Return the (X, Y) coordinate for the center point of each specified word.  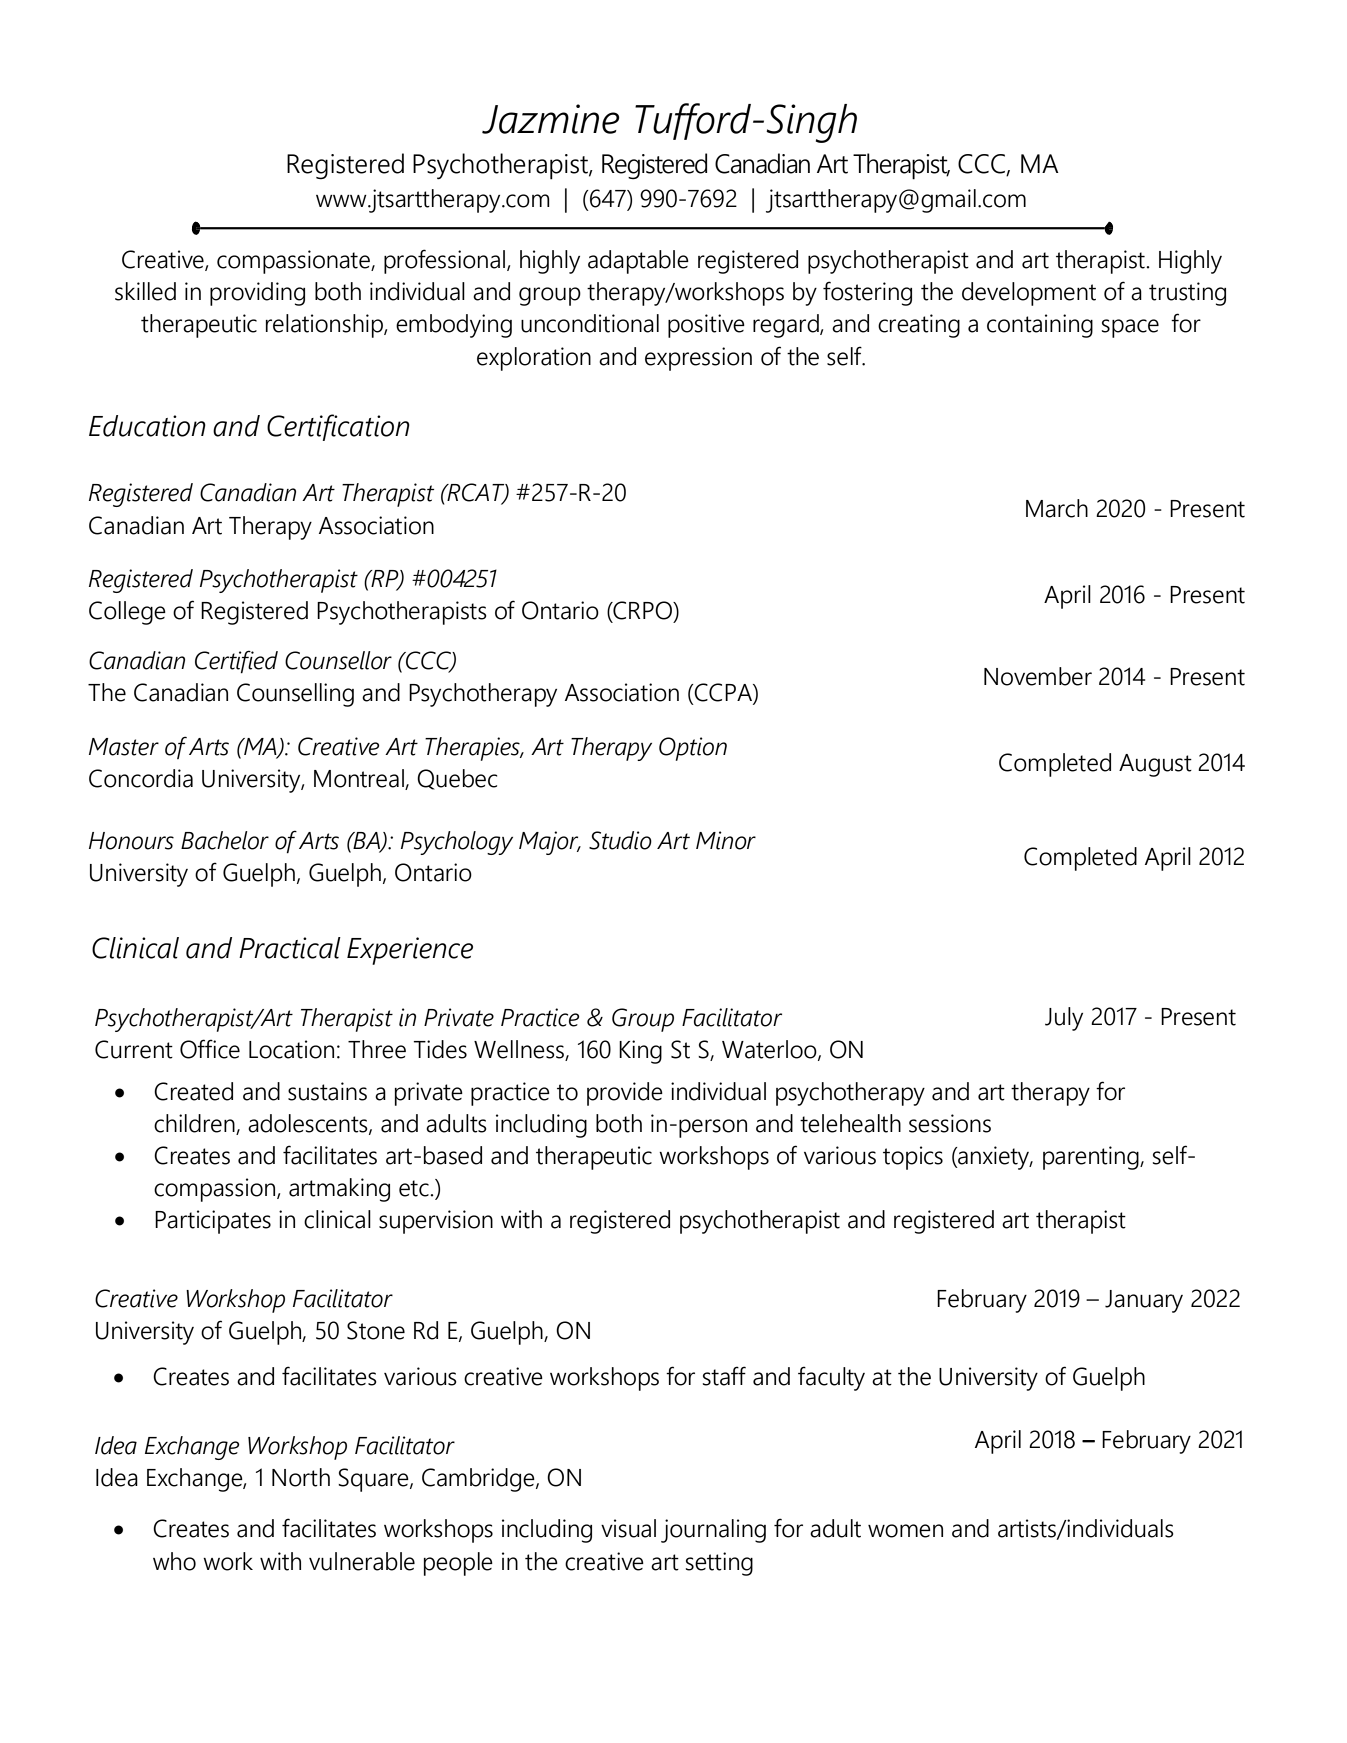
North (301, 1477)
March (1057, 508)
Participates (213, 1222)
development (1029, 294)
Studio (620, 840)
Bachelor (225, 840)
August (1155, 765)
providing (257, 294)
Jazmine (551, 119)
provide (625, 1094)
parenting (1092, 1158)
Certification (338, 427)
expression (698, 359)
